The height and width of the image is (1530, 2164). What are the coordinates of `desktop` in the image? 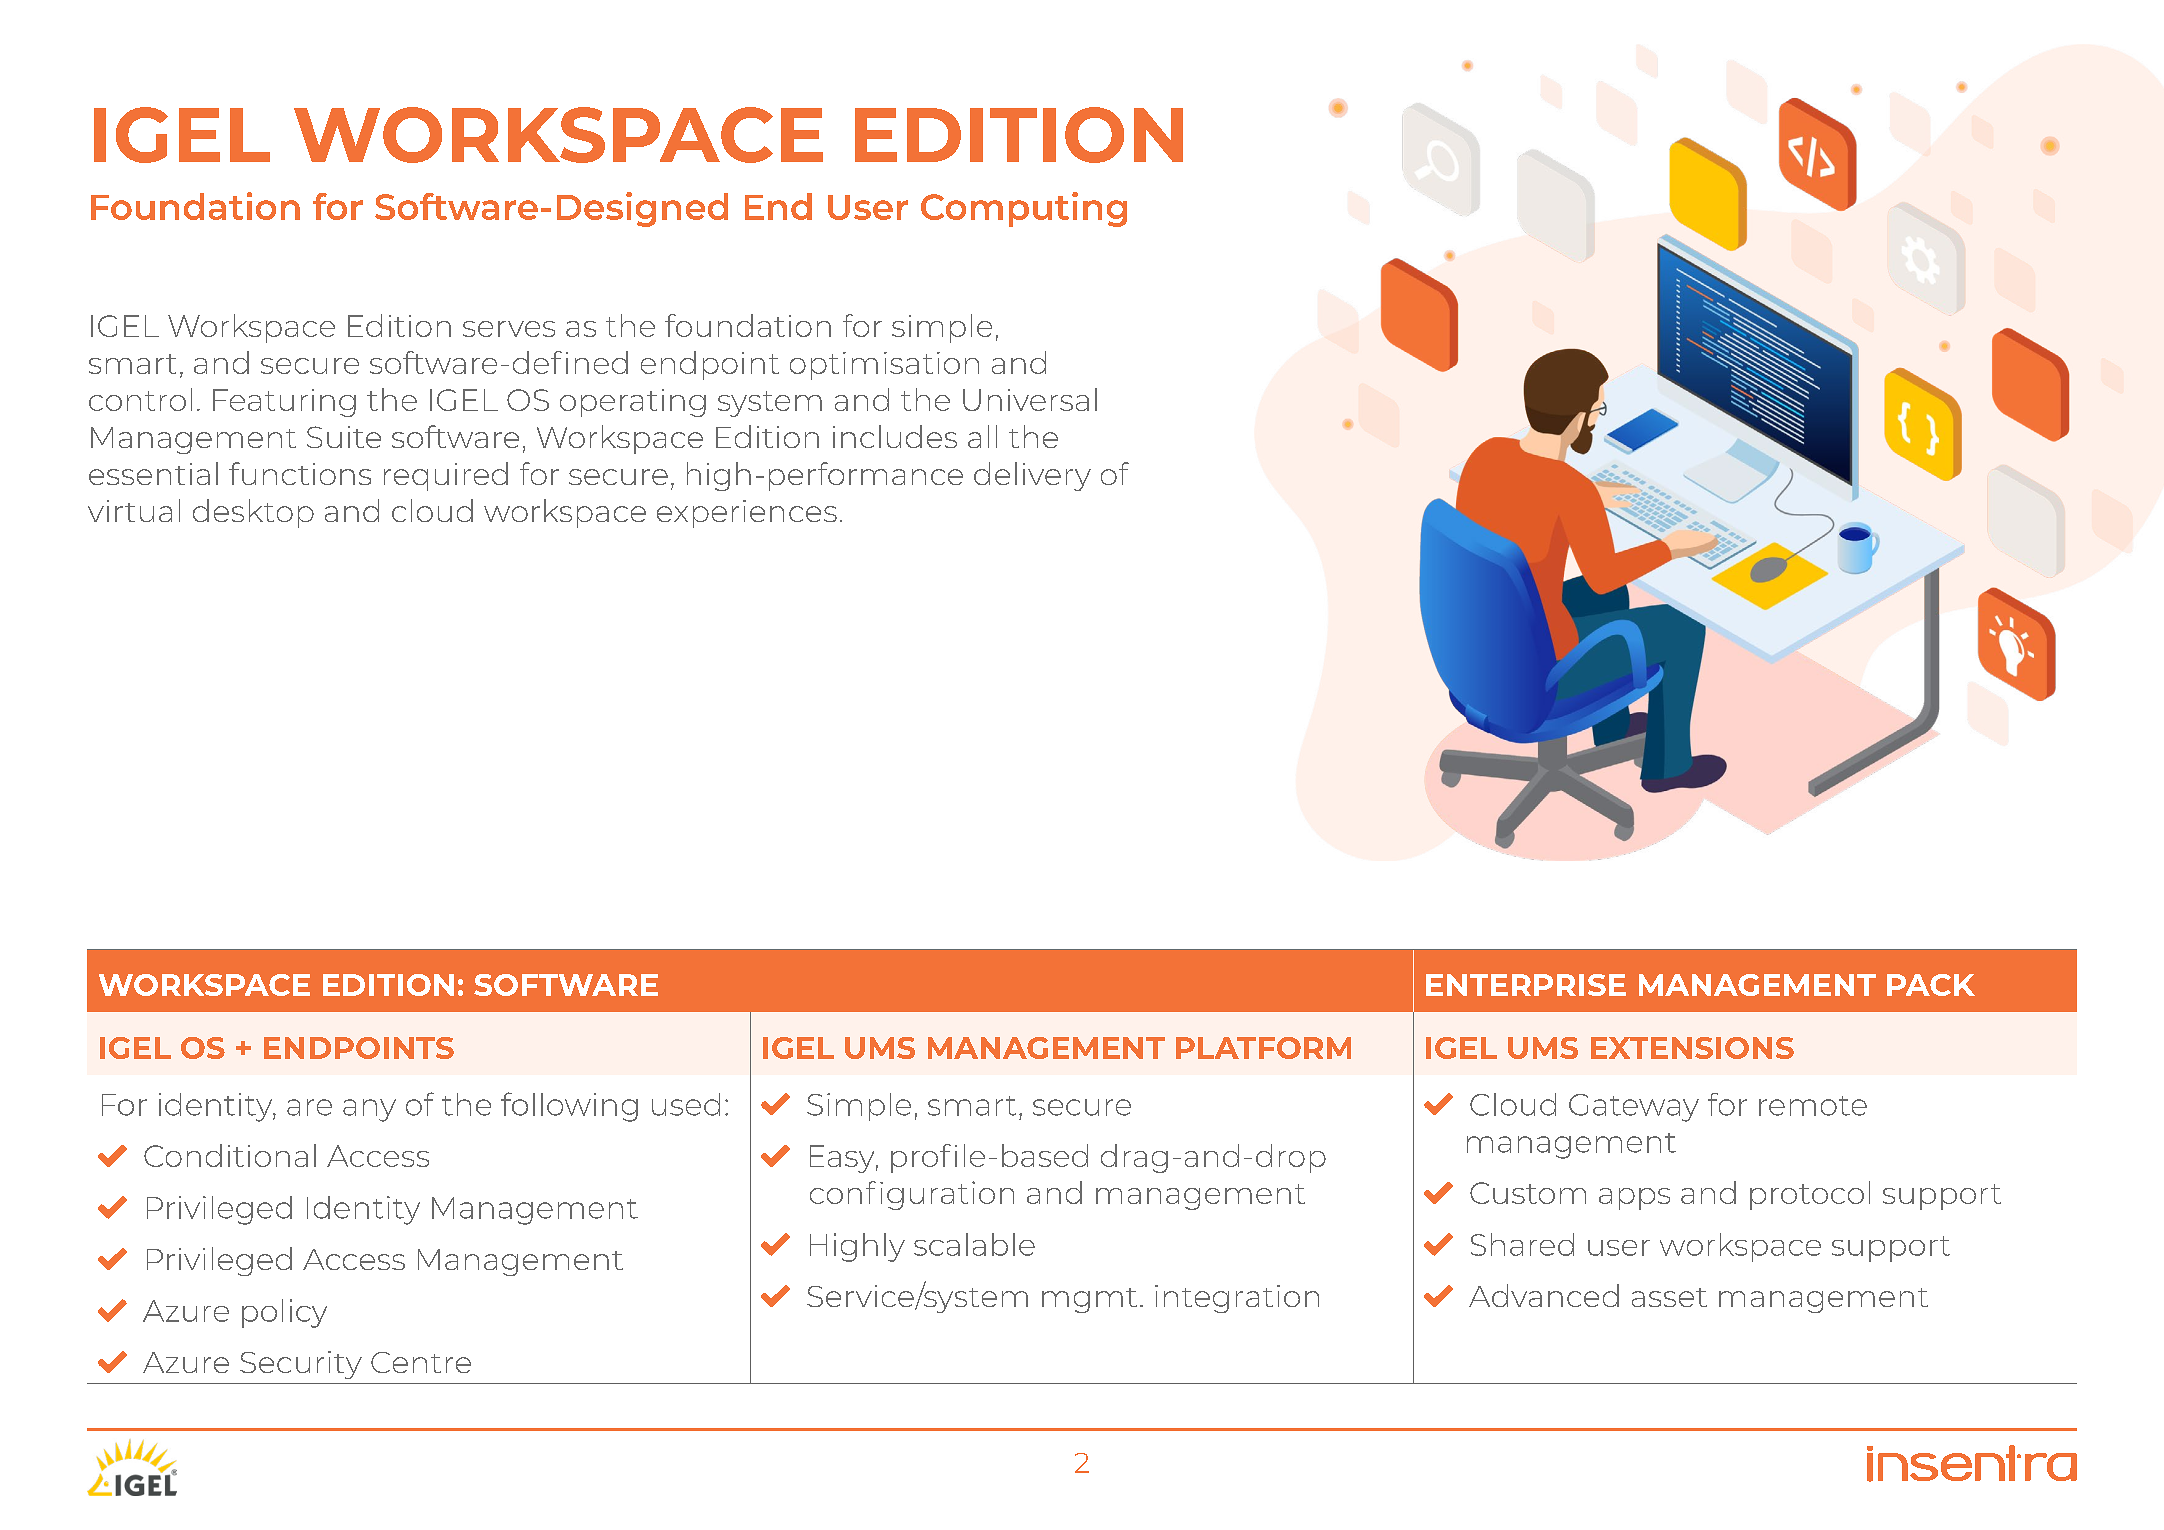 It's located at (253, 513).
